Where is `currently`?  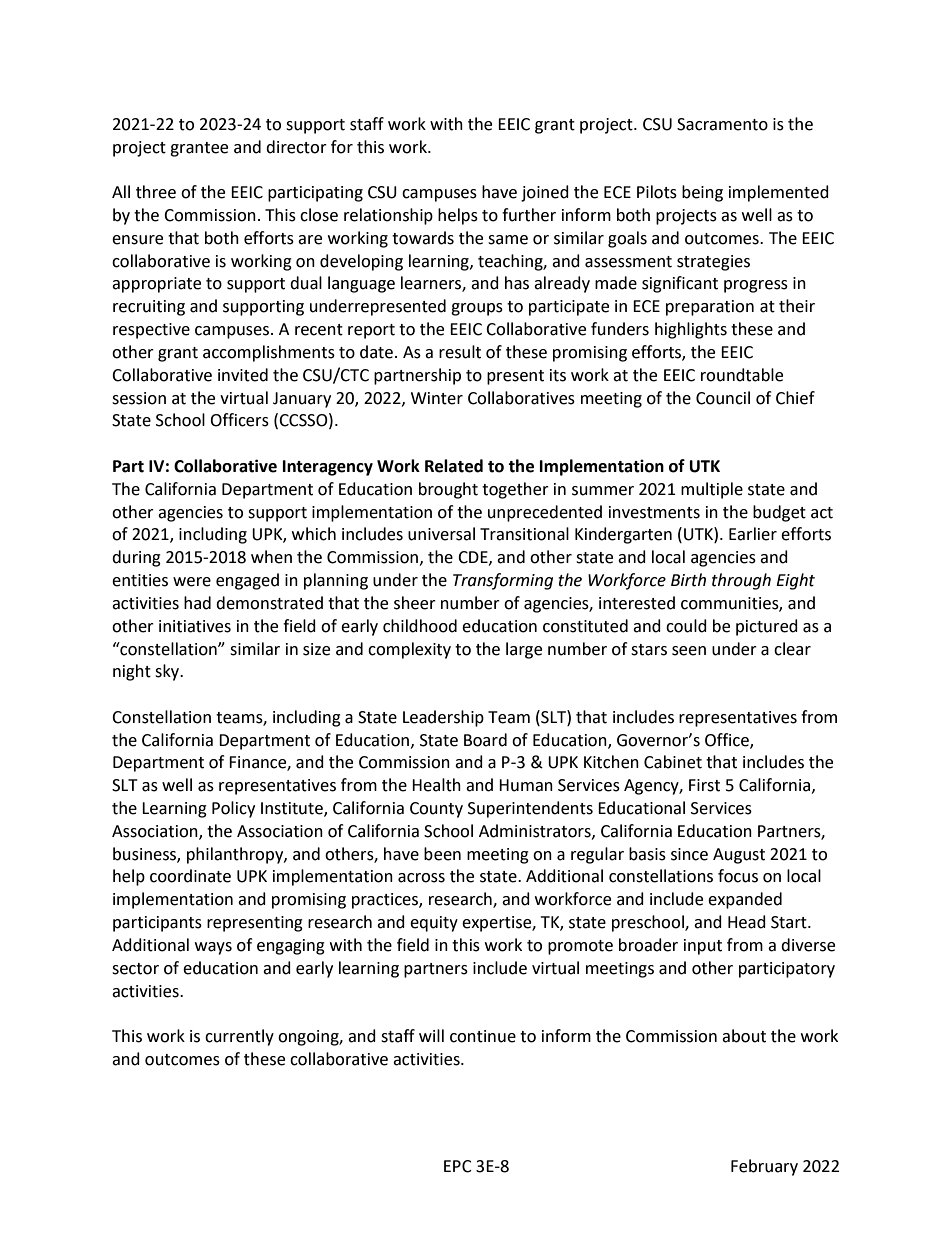
currently is located at coordinates (239, 1037).
